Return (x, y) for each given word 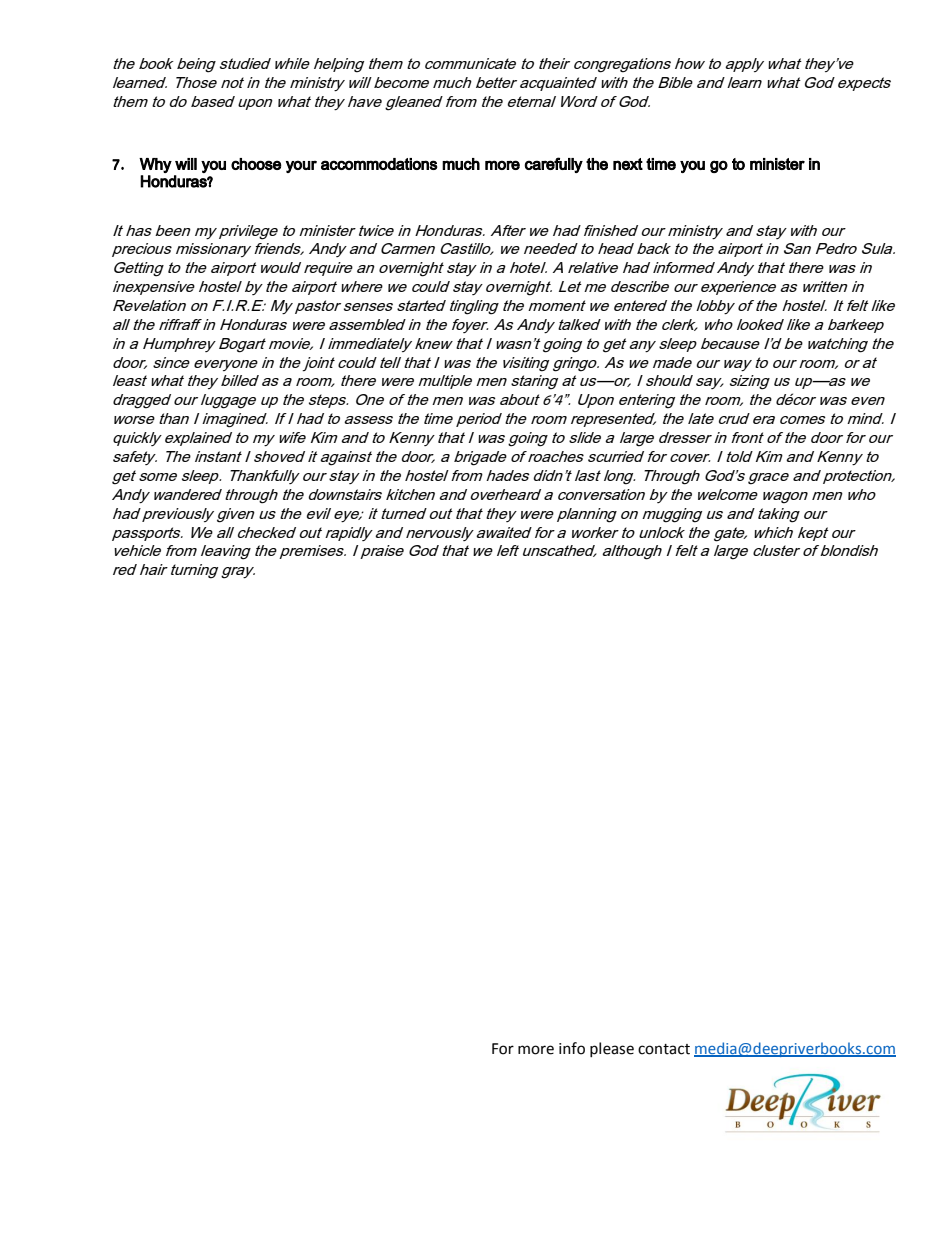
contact (664, 1049)
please (612, 1049)
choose (256, 164)
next (628, 164)
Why (155, 165)
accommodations (379, 164)
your (301, 166)
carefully (553, 165)
